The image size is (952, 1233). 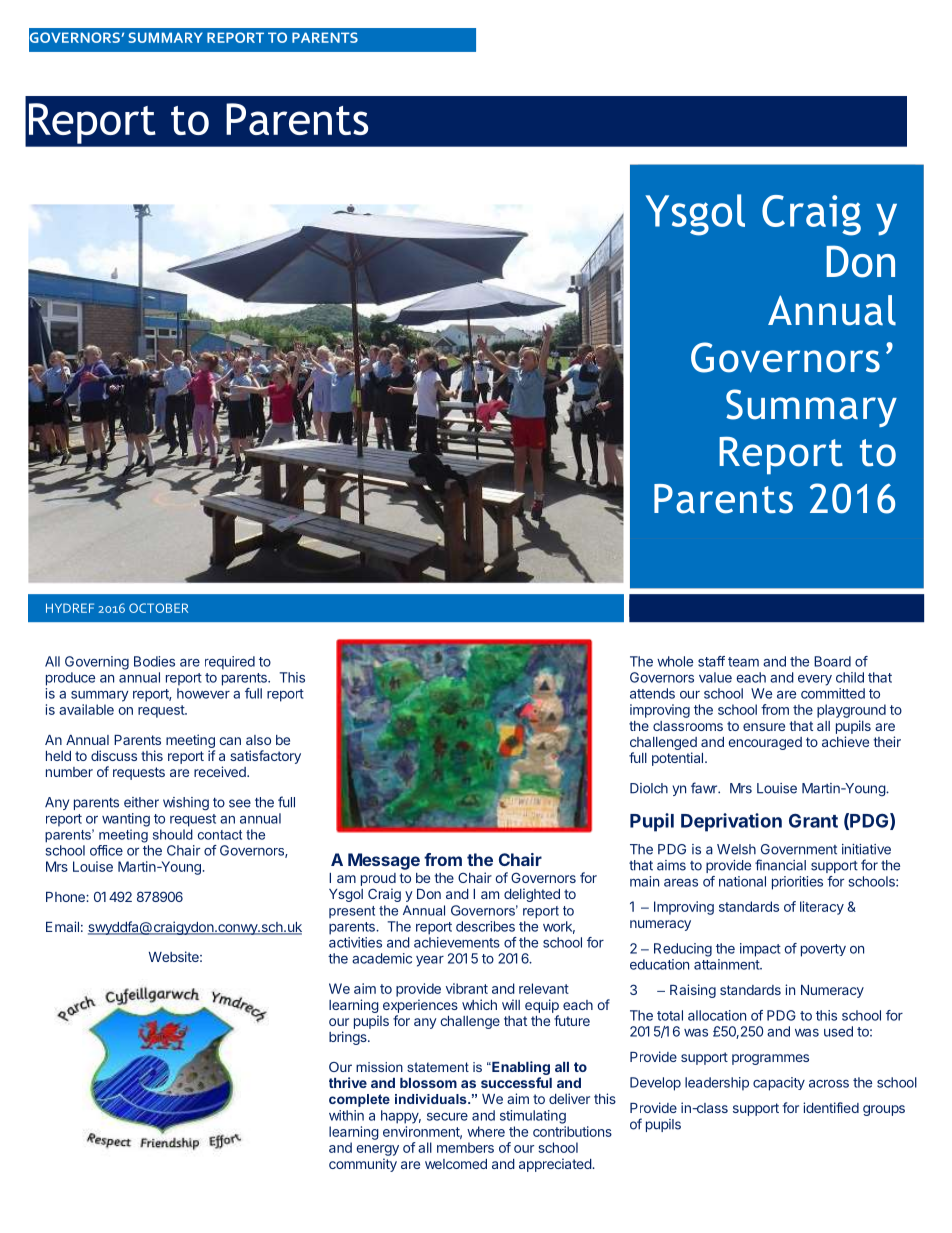 What do you see at coordinates (764, 727) in the screenshot?
I see `ensure` at bounding box center [764, 727].
